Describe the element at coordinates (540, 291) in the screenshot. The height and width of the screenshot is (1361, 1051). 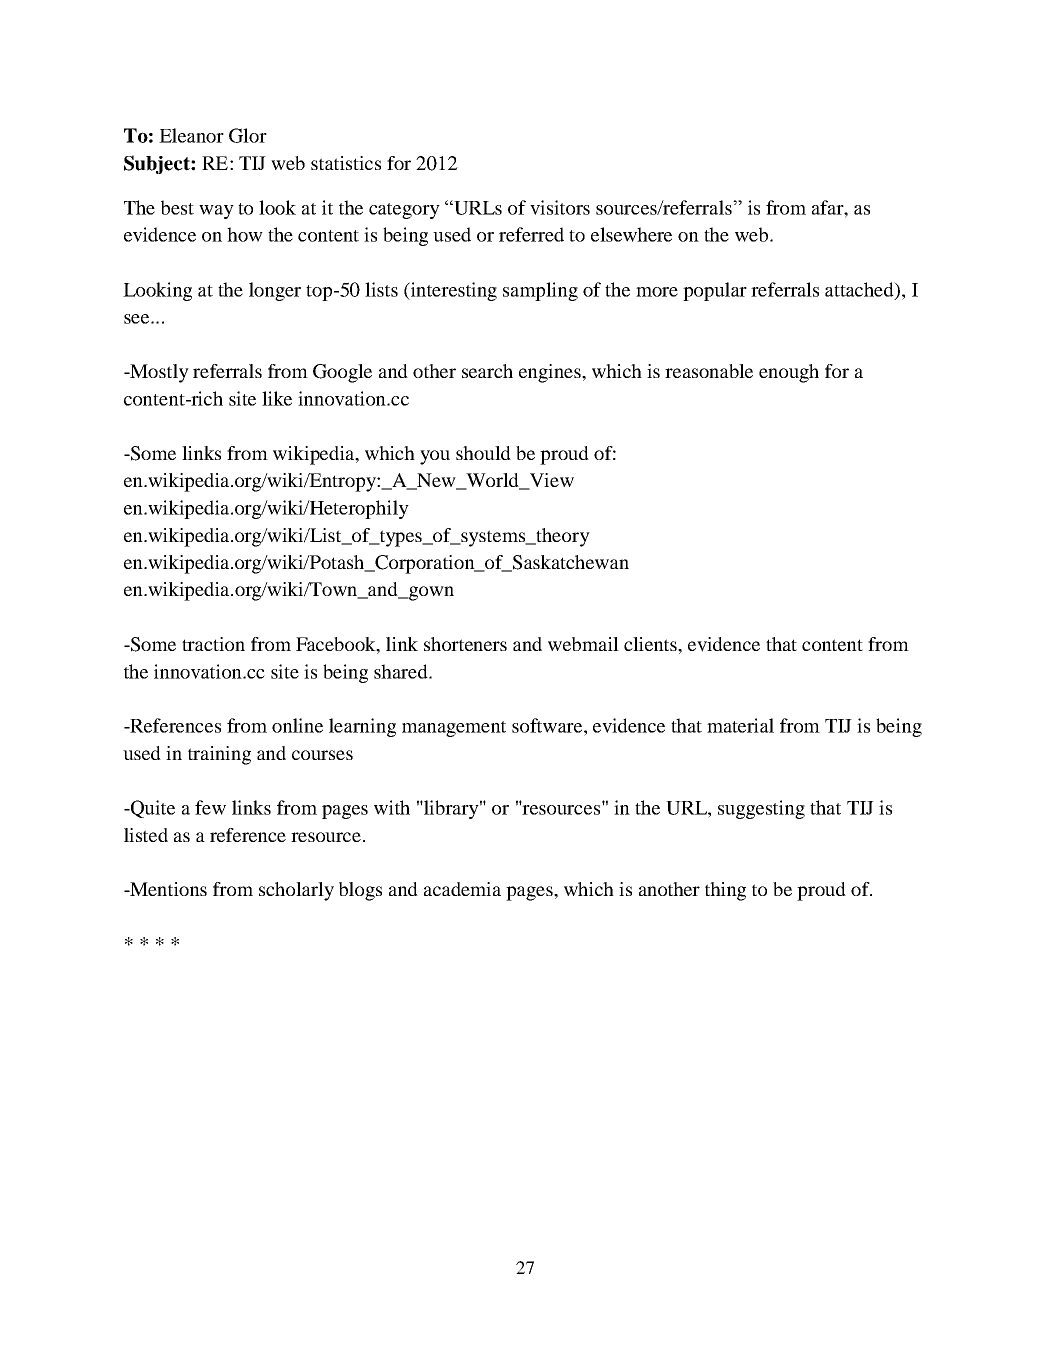
I see `sampling` at that location.
